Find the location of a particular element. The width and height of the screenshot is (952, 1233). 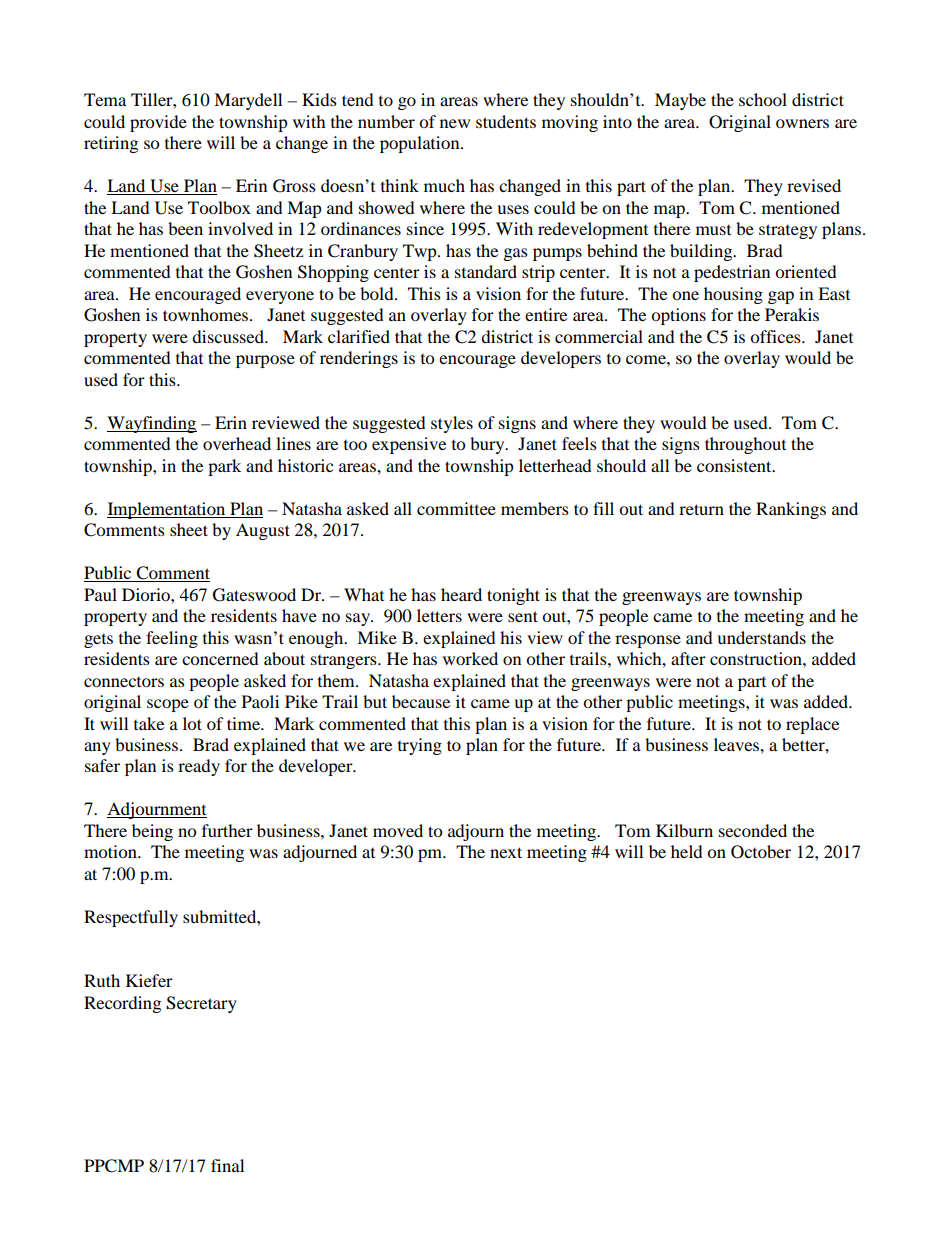

moved is located at coordinates (398, 830).
